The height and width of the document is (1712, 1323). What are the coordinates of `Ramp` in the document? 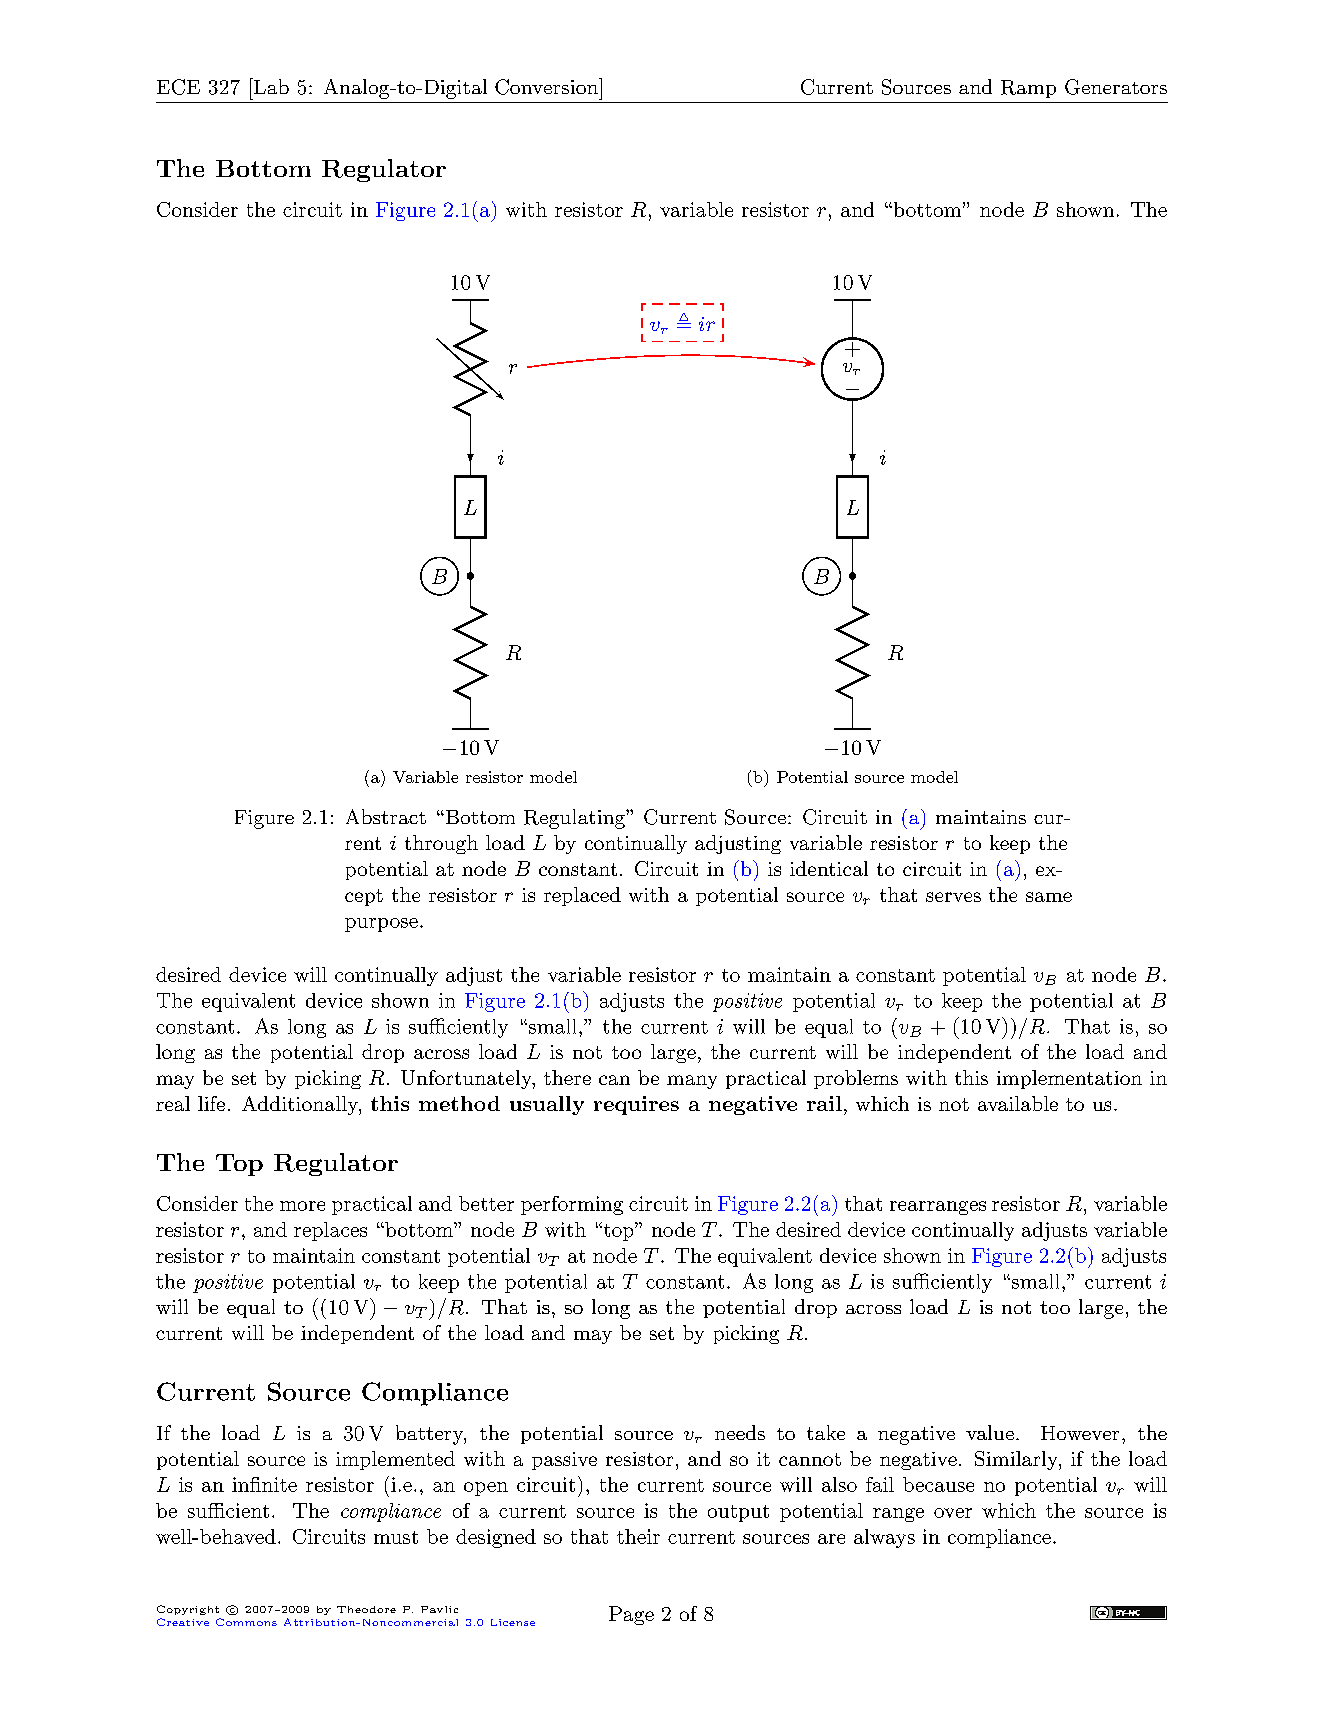 It's located at (1028, 89).
